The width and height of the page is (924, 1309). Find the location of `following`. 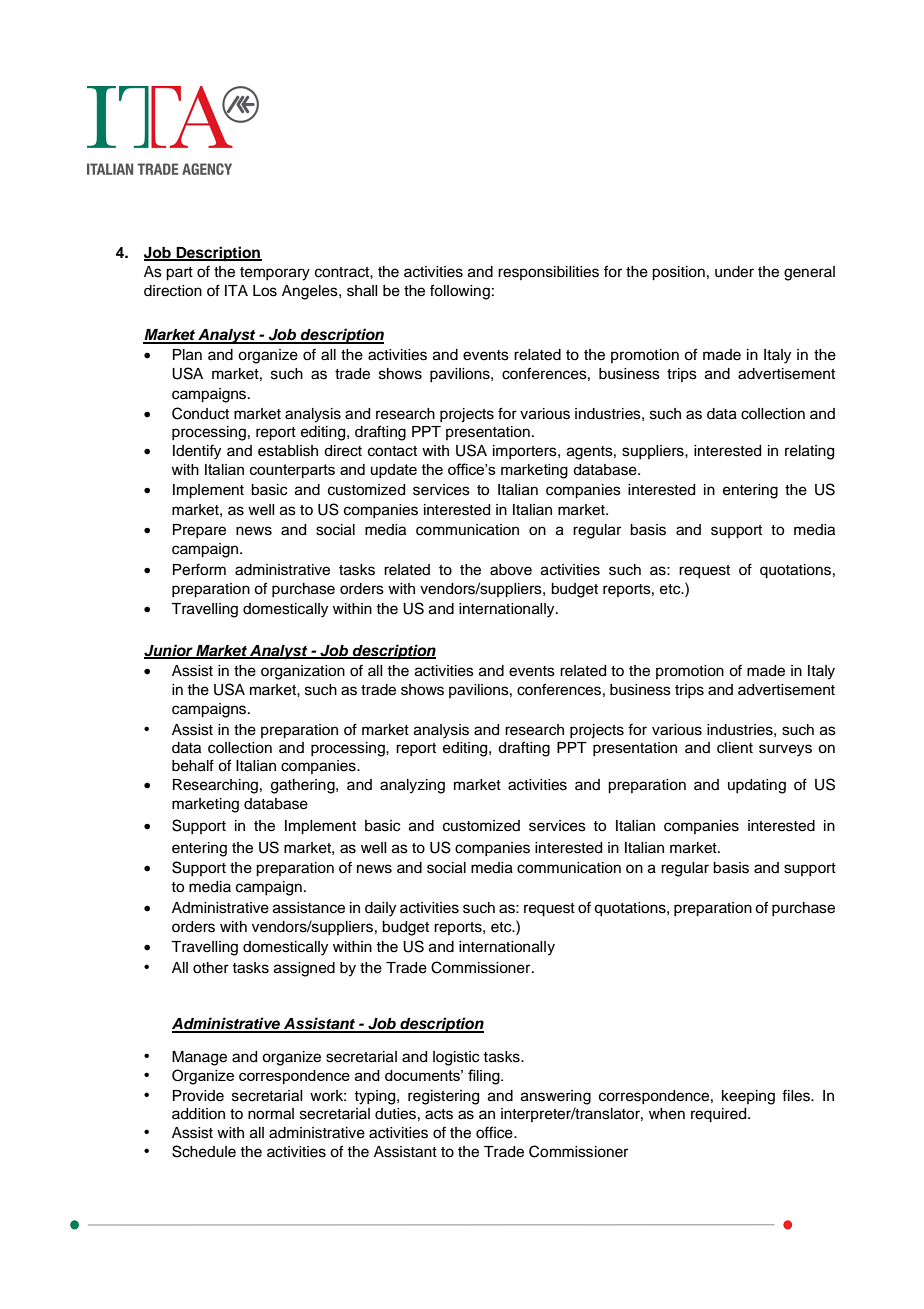

following is located at coordinates (460, 292).
